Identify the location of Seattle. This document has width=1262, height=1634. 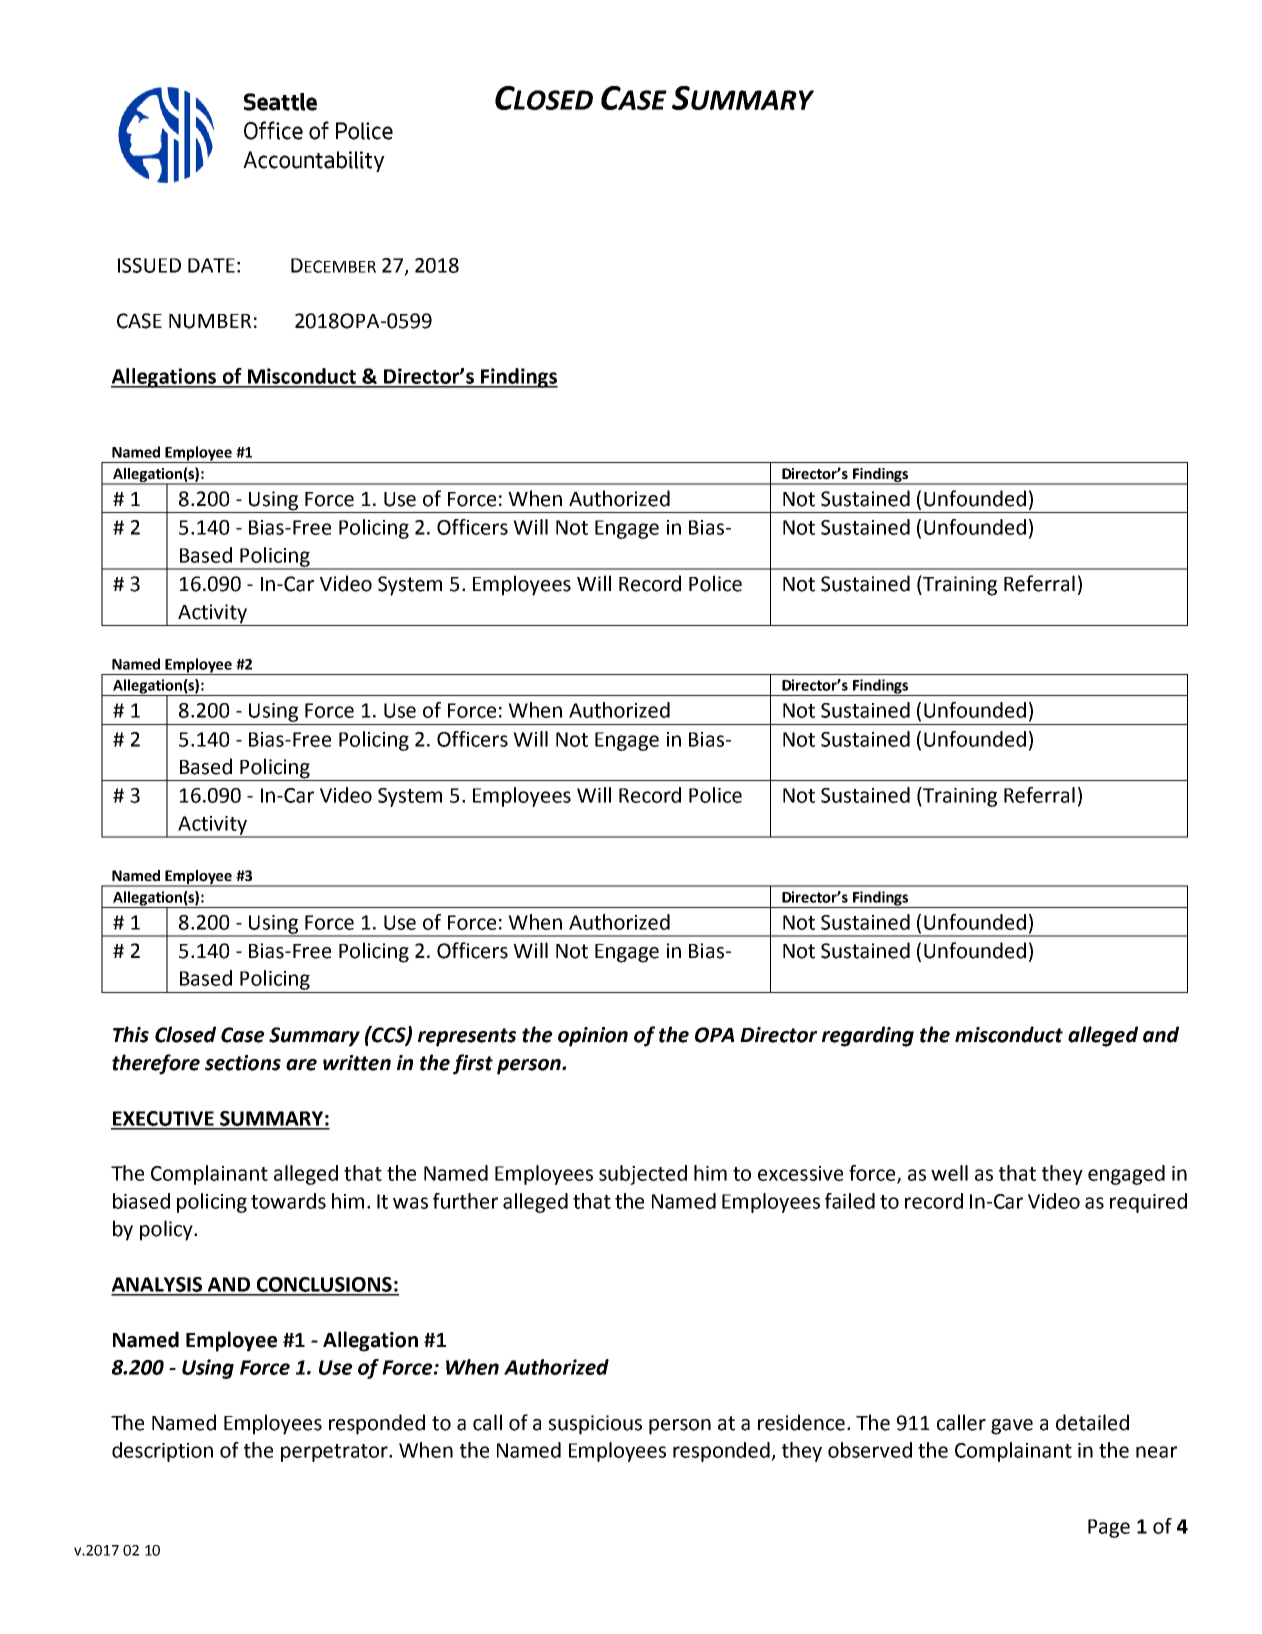
(280, 102).
